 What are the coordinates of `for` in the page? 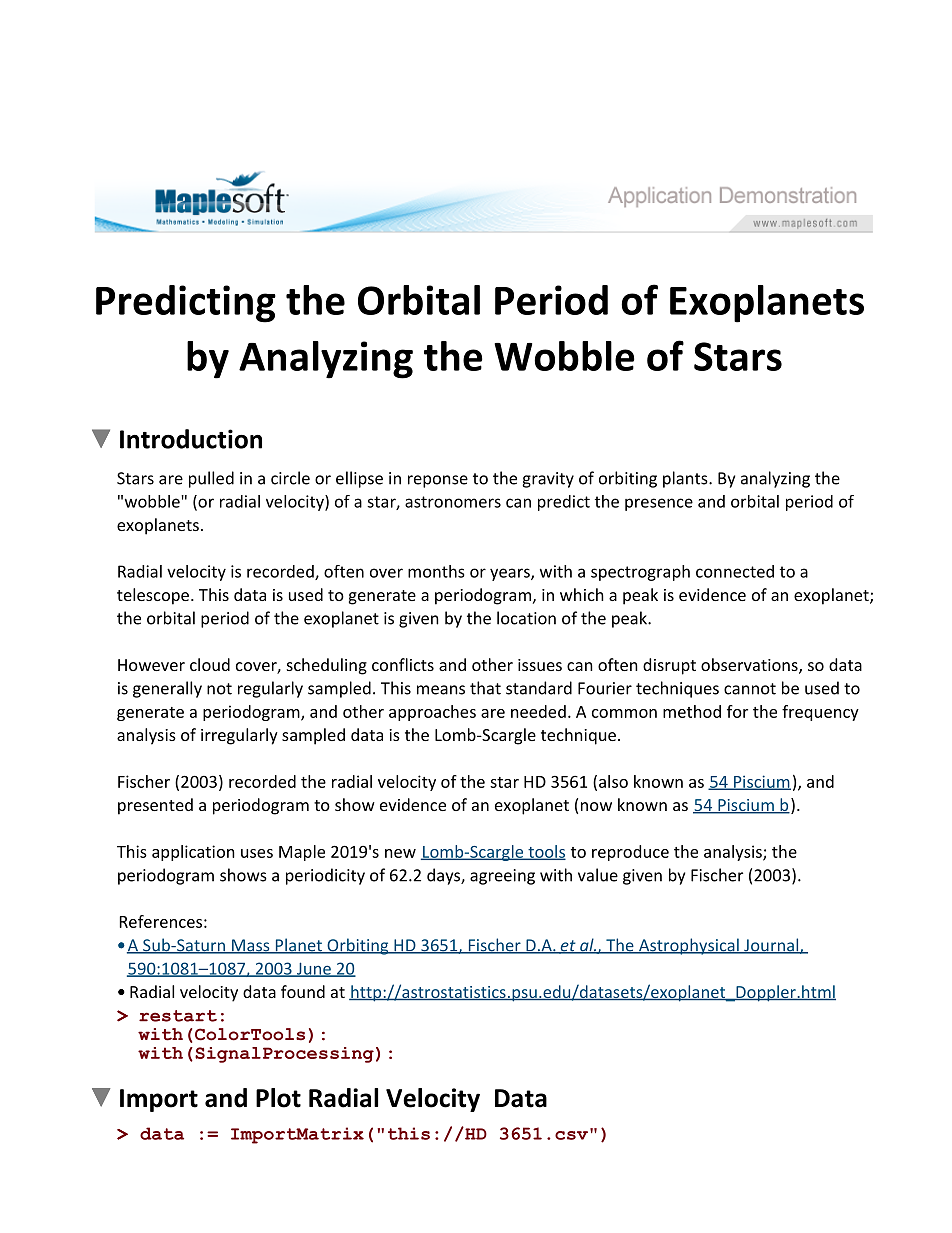 It's located at (737, 711).
